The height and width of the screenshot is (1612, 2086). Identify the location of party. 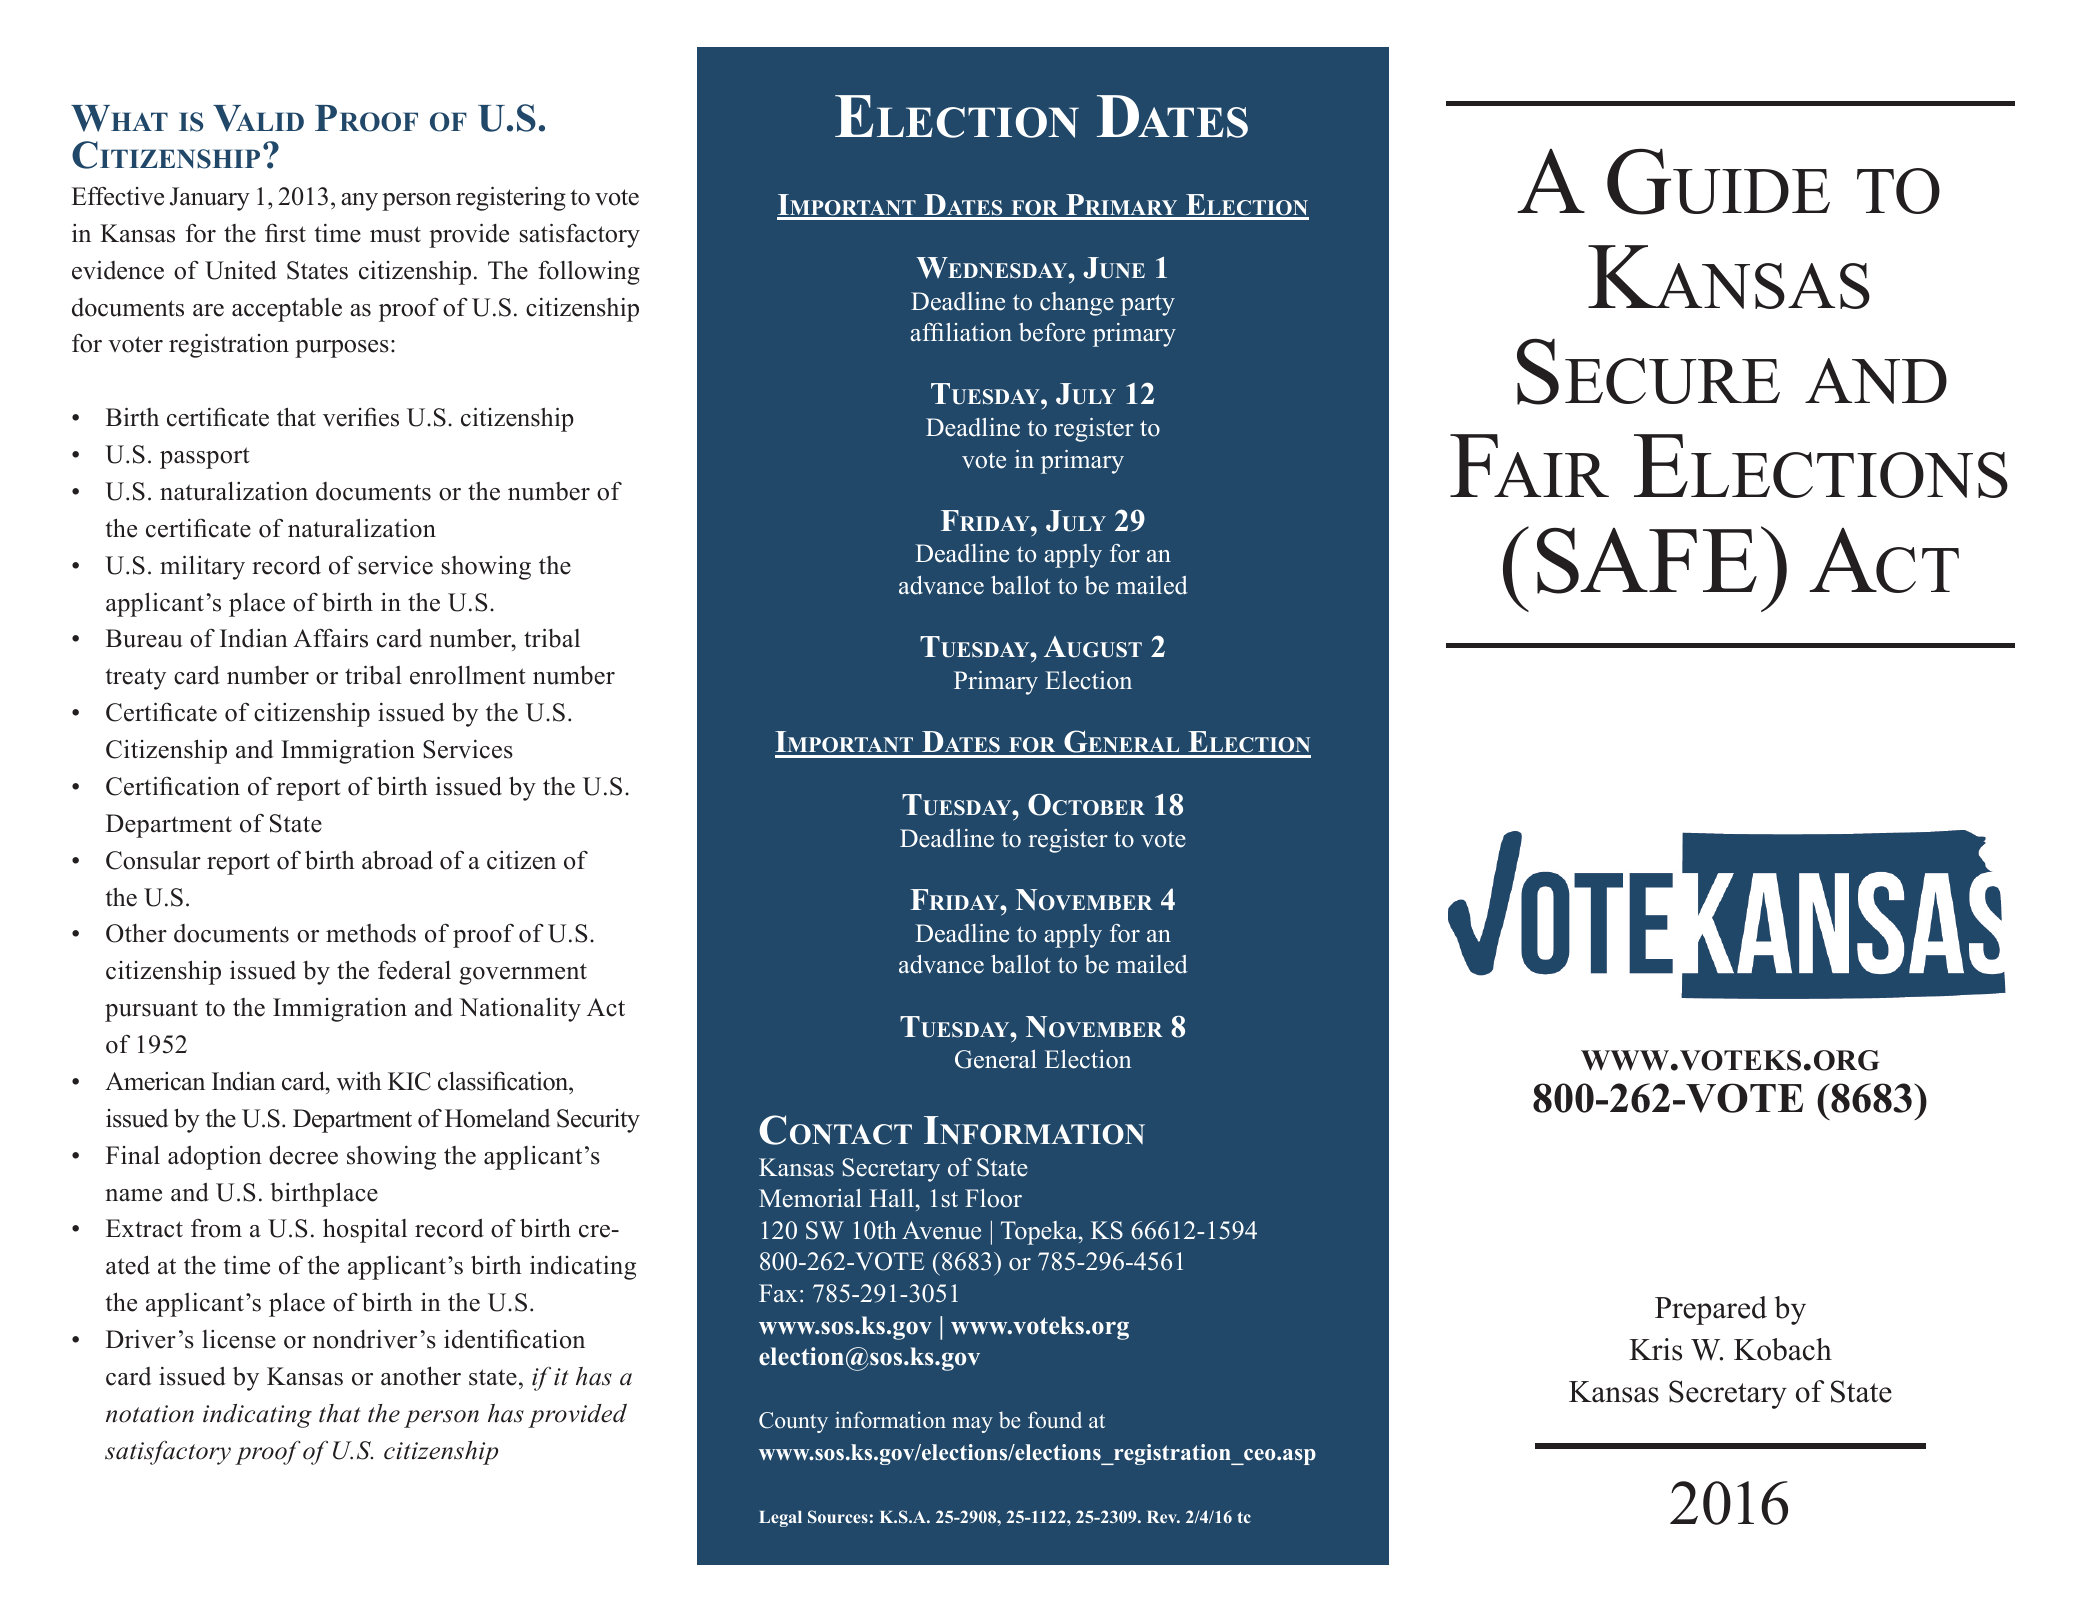
(1148, 305).
